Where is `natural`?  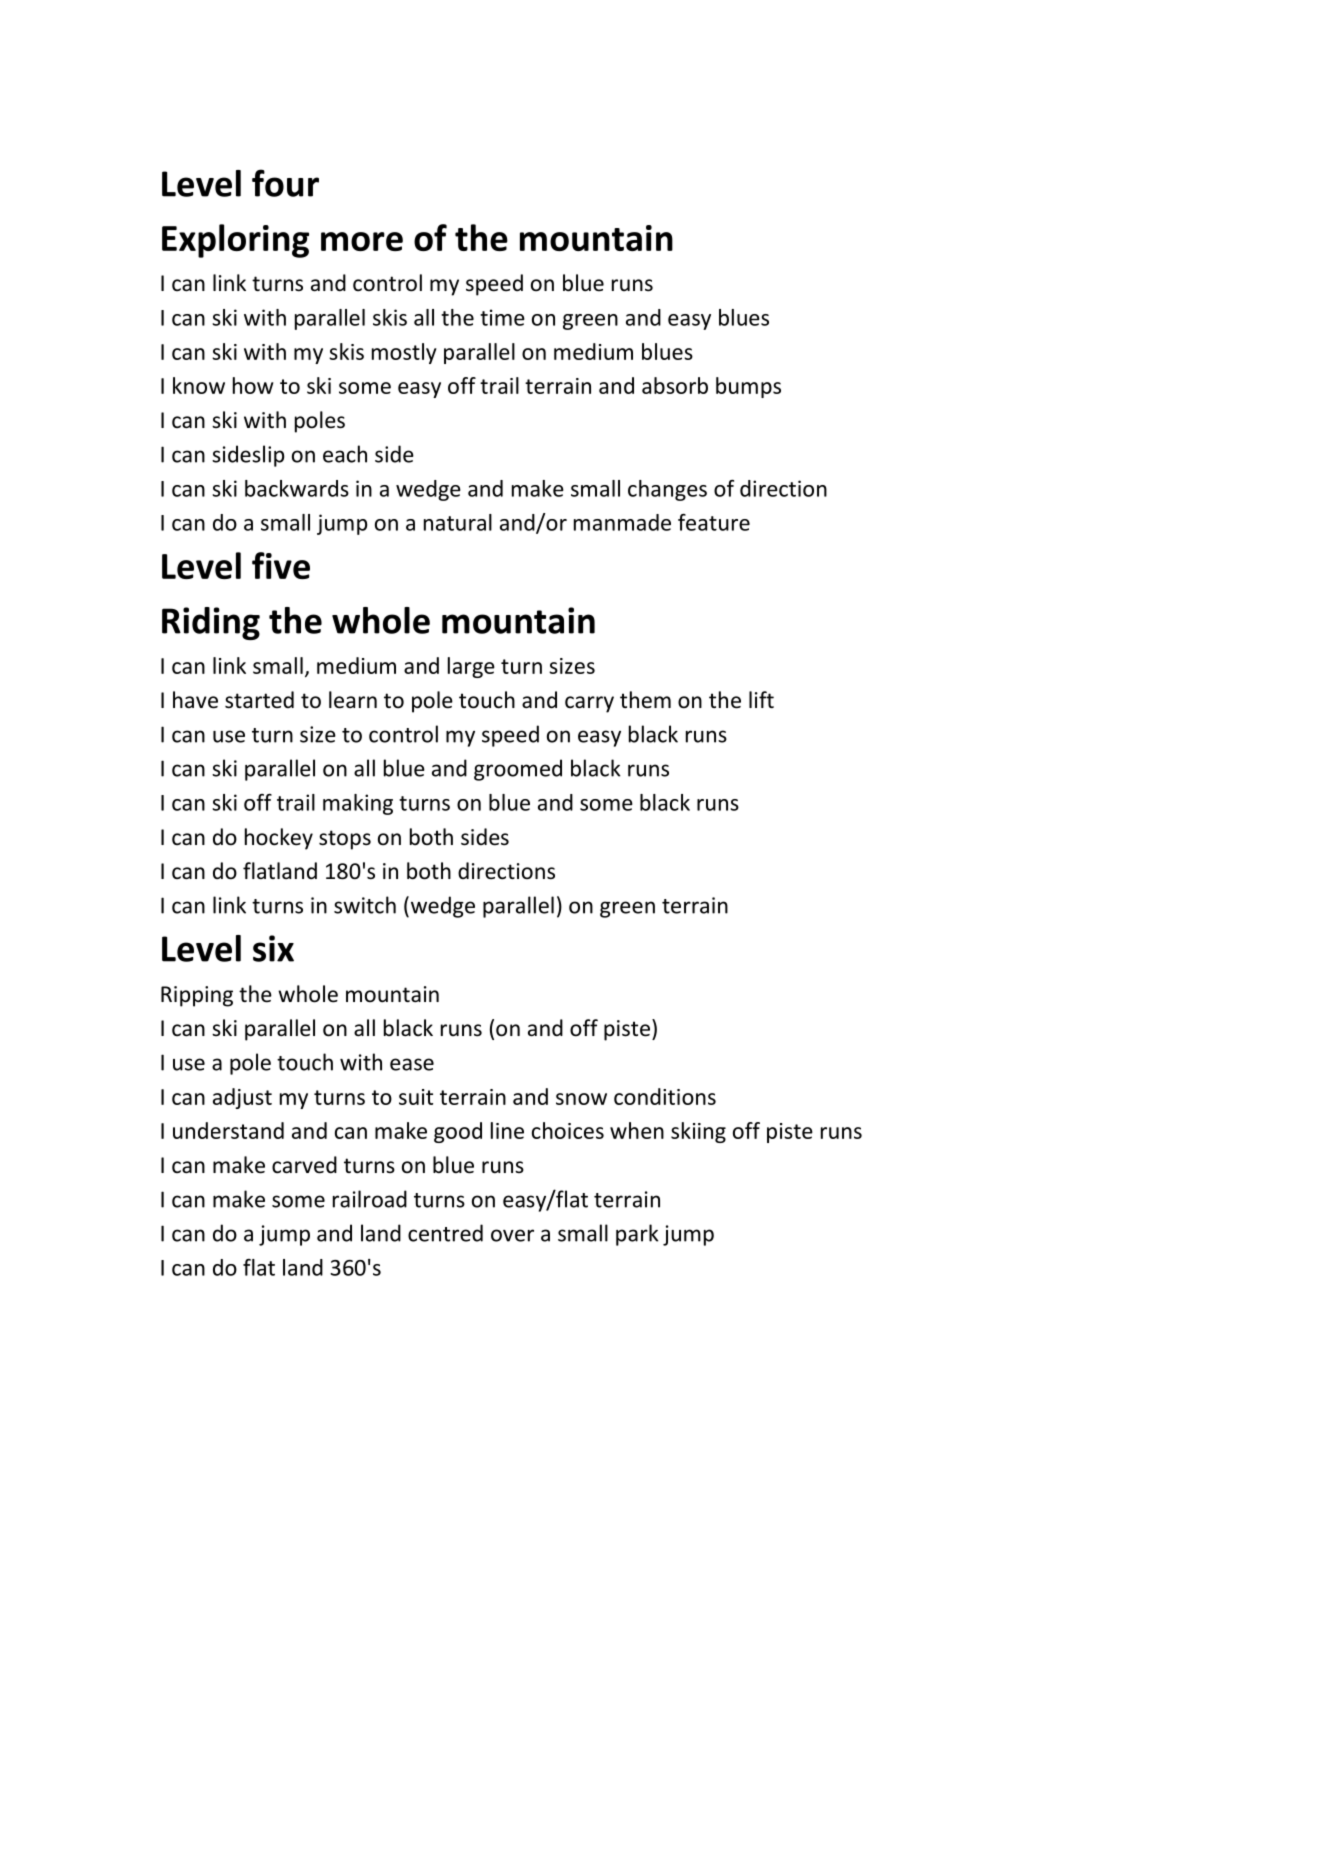
natural is located at coordinates (458, 522).
